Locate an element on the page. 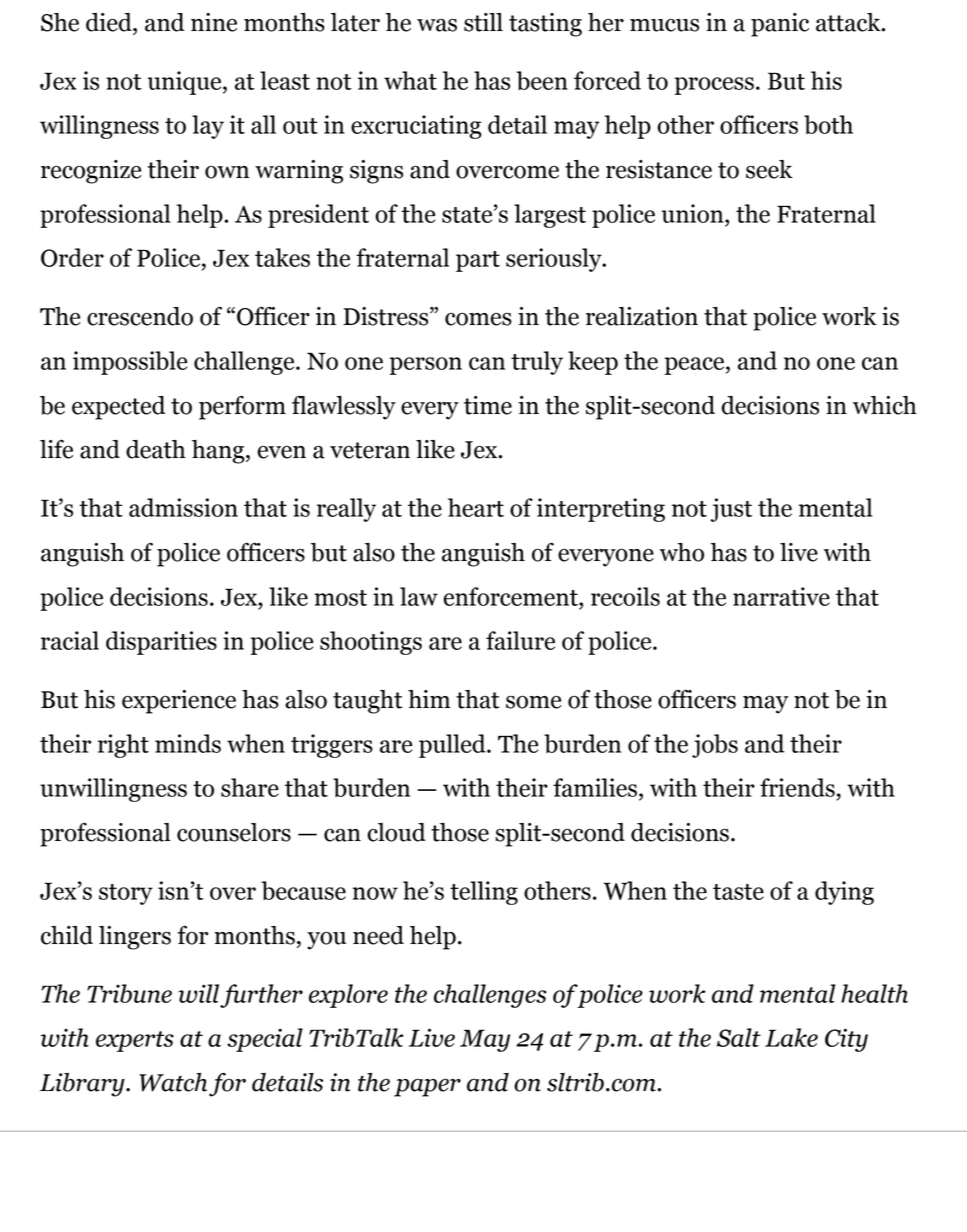  experts is located at coordinates (135, 1041).
